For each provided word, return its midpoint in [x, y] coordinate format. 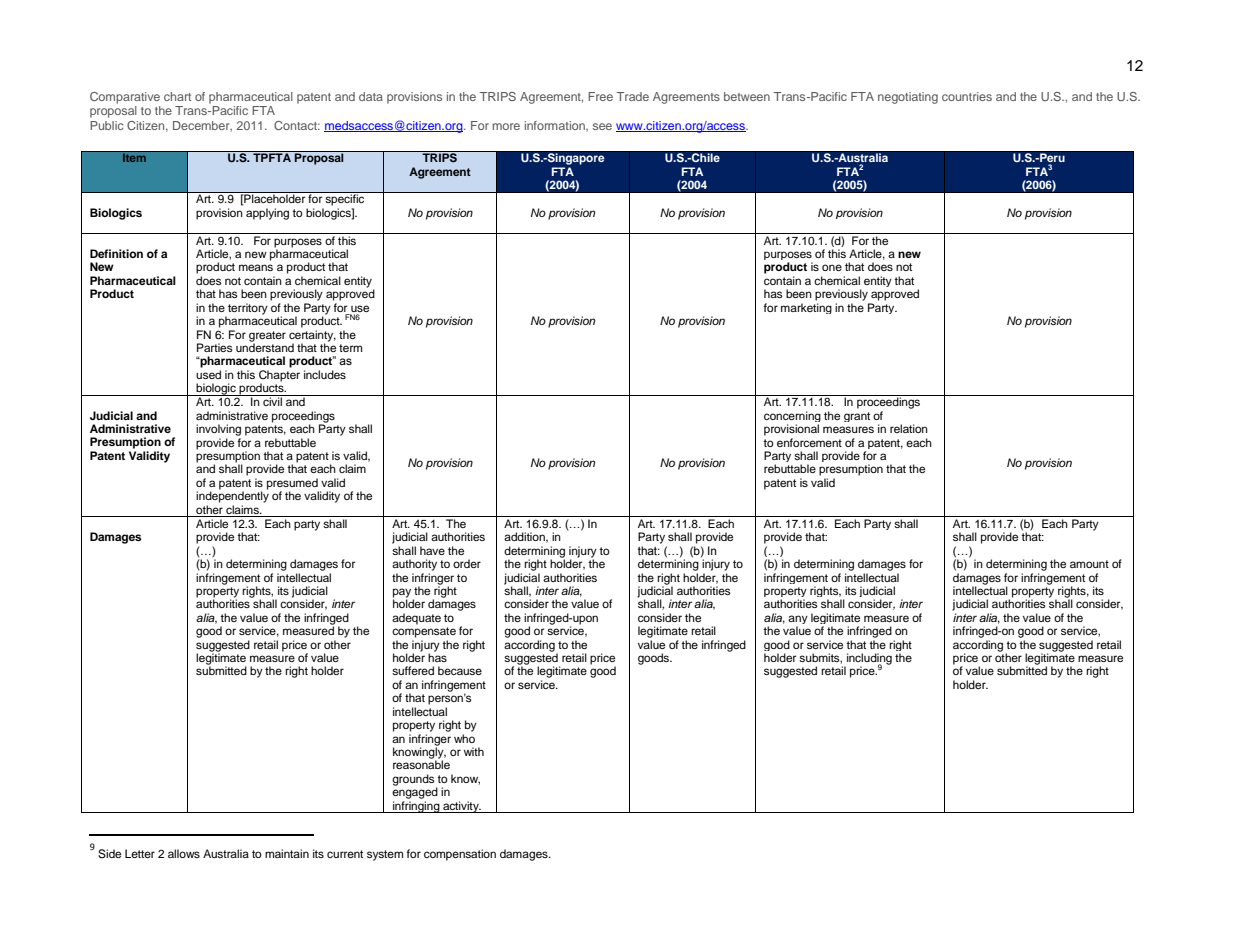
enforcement [809, 442]
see [602, 126]
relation [909, 428]
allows [184, 853]
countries [967, 96]
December [202, 126]
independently [232, 496]
